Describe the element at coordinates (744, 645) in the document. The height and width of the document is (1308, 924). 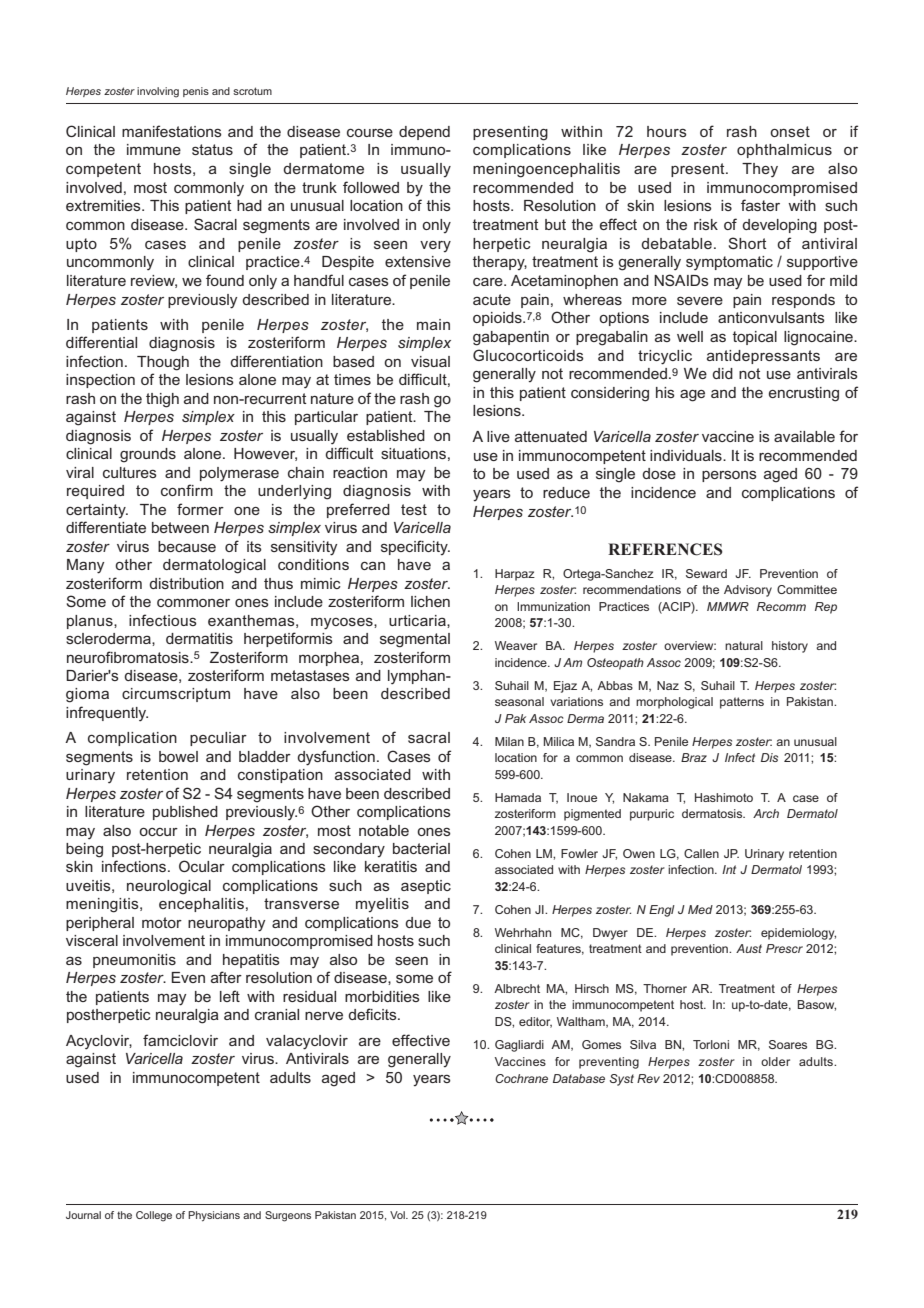
I see `natural` at that location.
